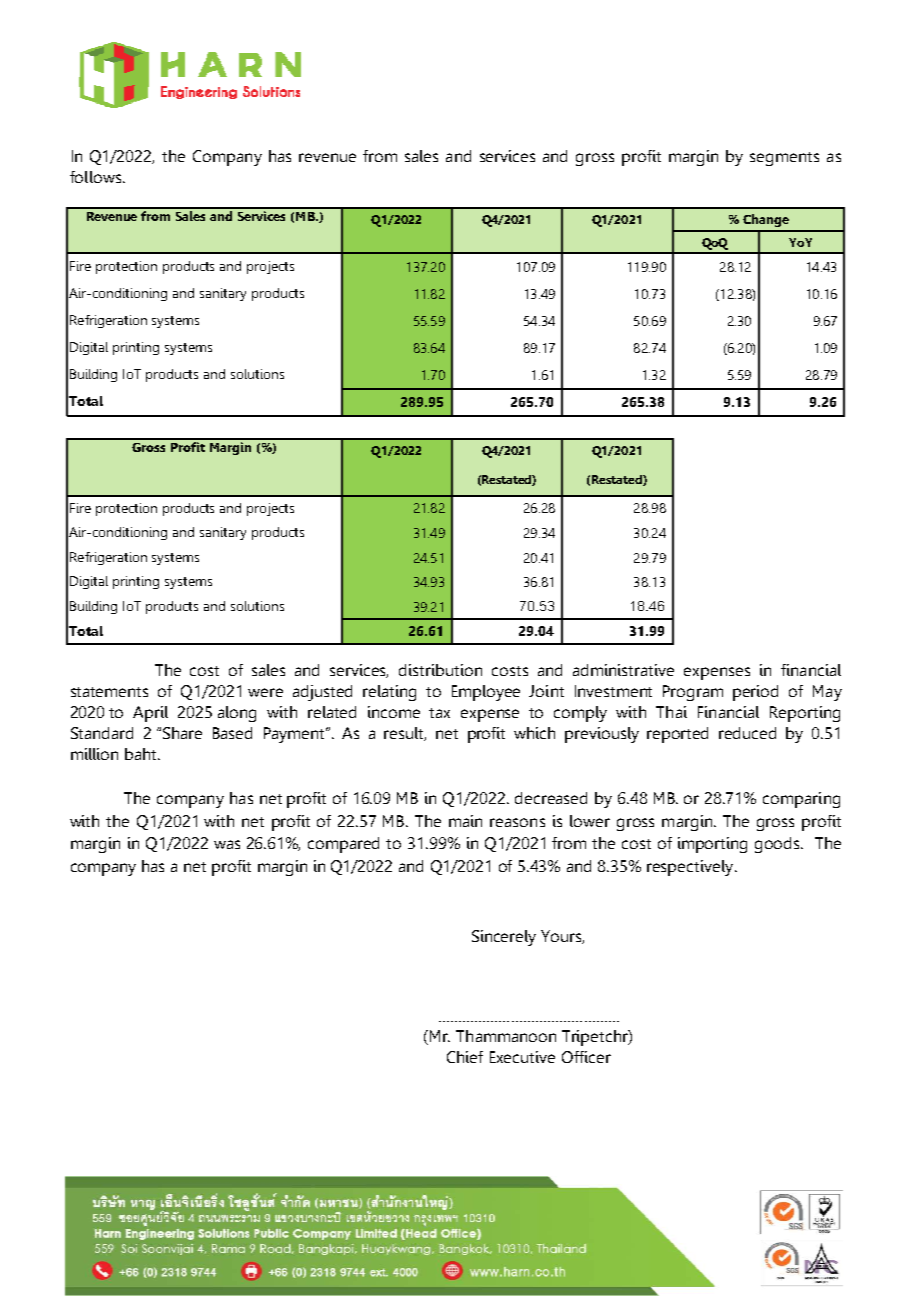  I want to click on statements, so click(109, 692).
